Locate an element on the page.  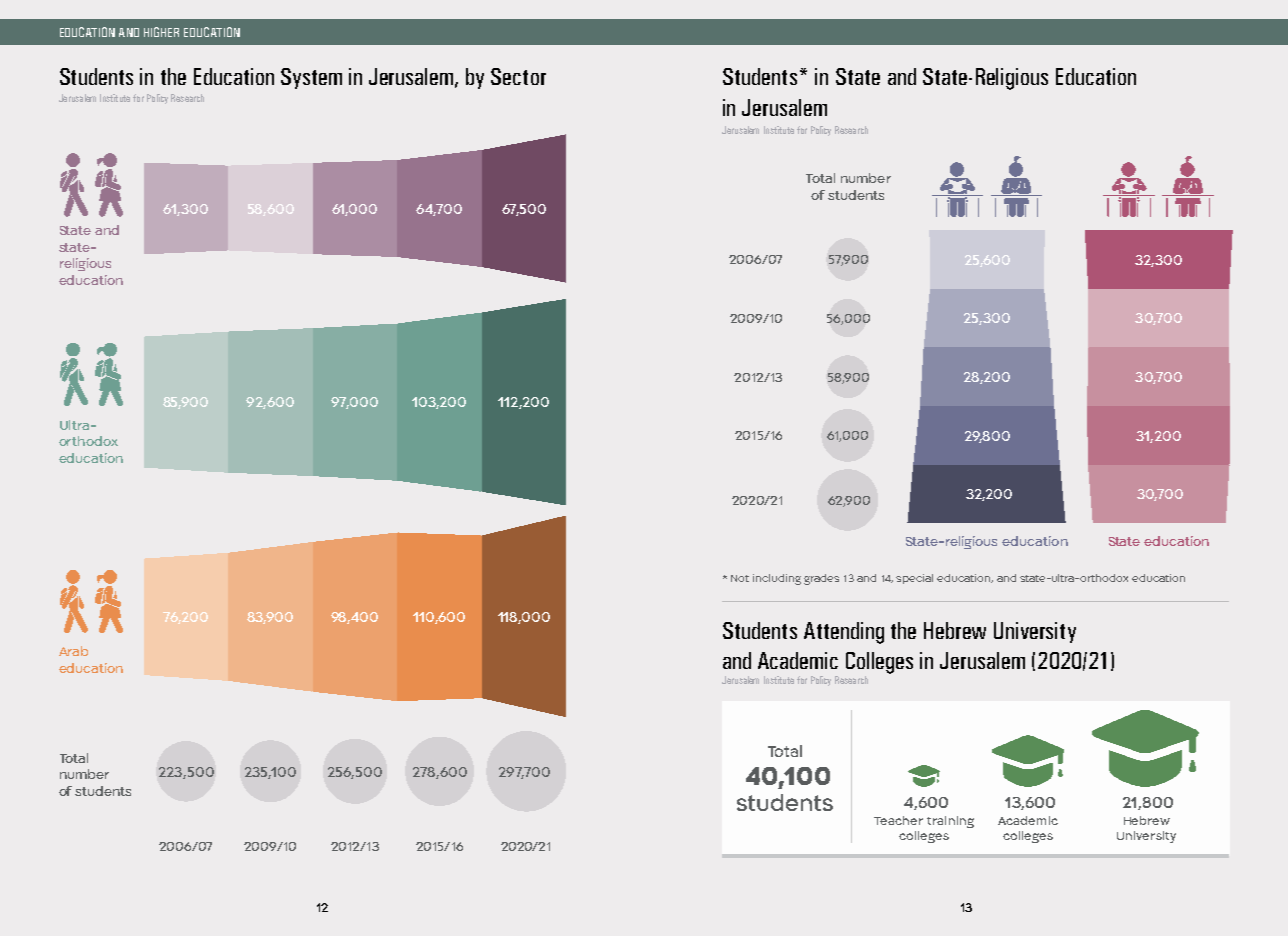
training is located at coordinates (950, 822).
